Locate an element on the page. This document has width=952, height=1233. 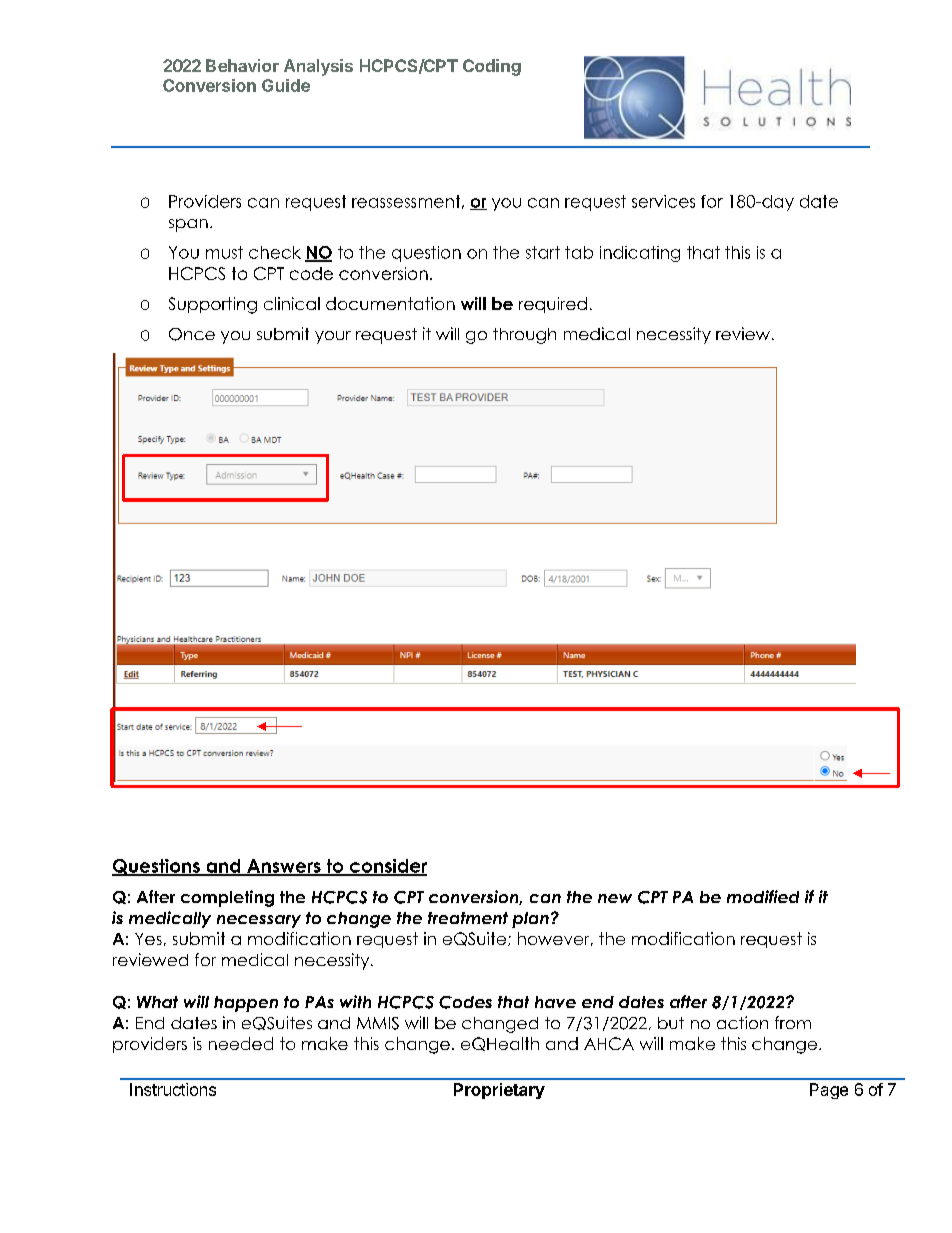
Once is located at coordinates (192, 334).
